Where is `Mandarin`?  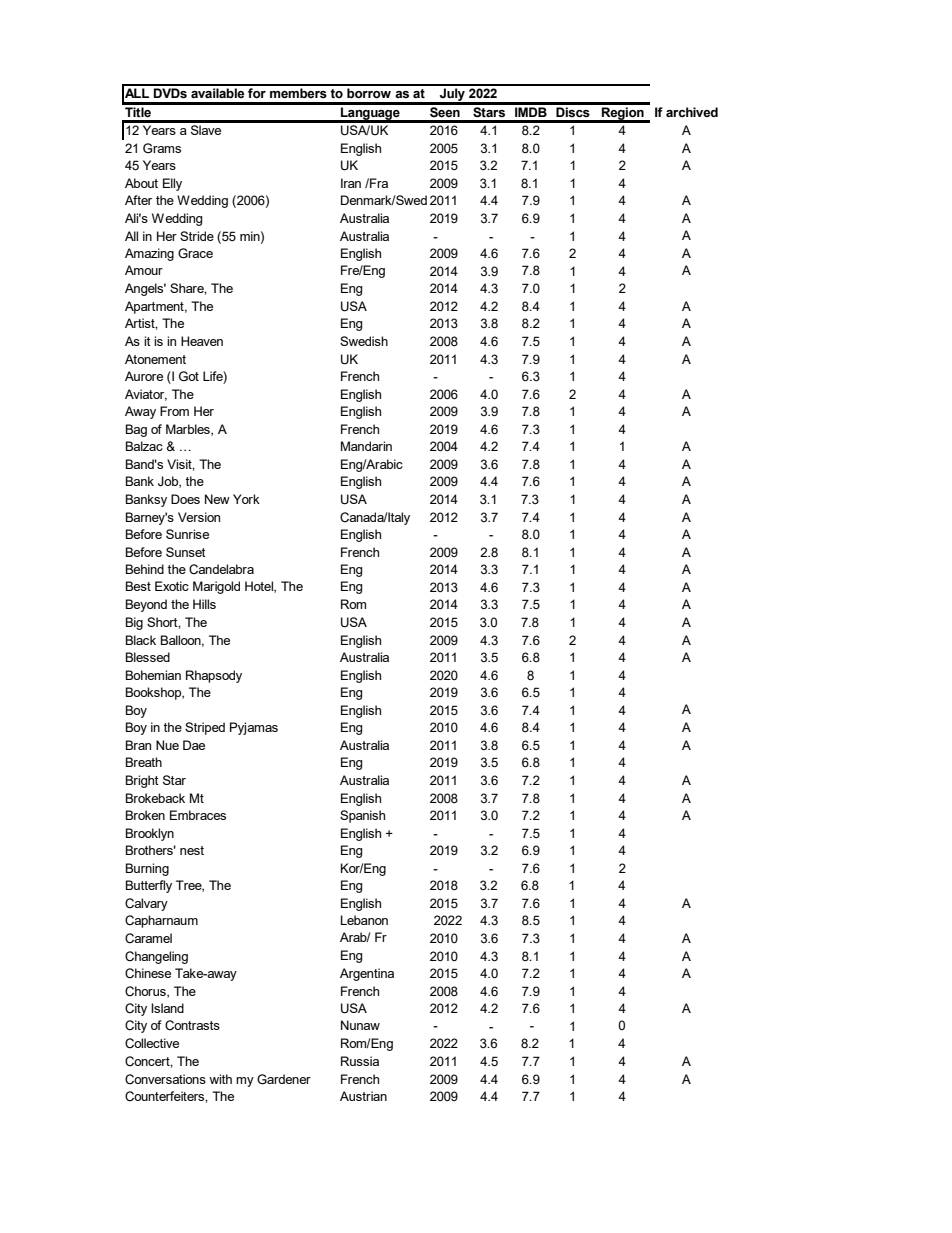
Mandarin is located at coordinates (366, 446).
